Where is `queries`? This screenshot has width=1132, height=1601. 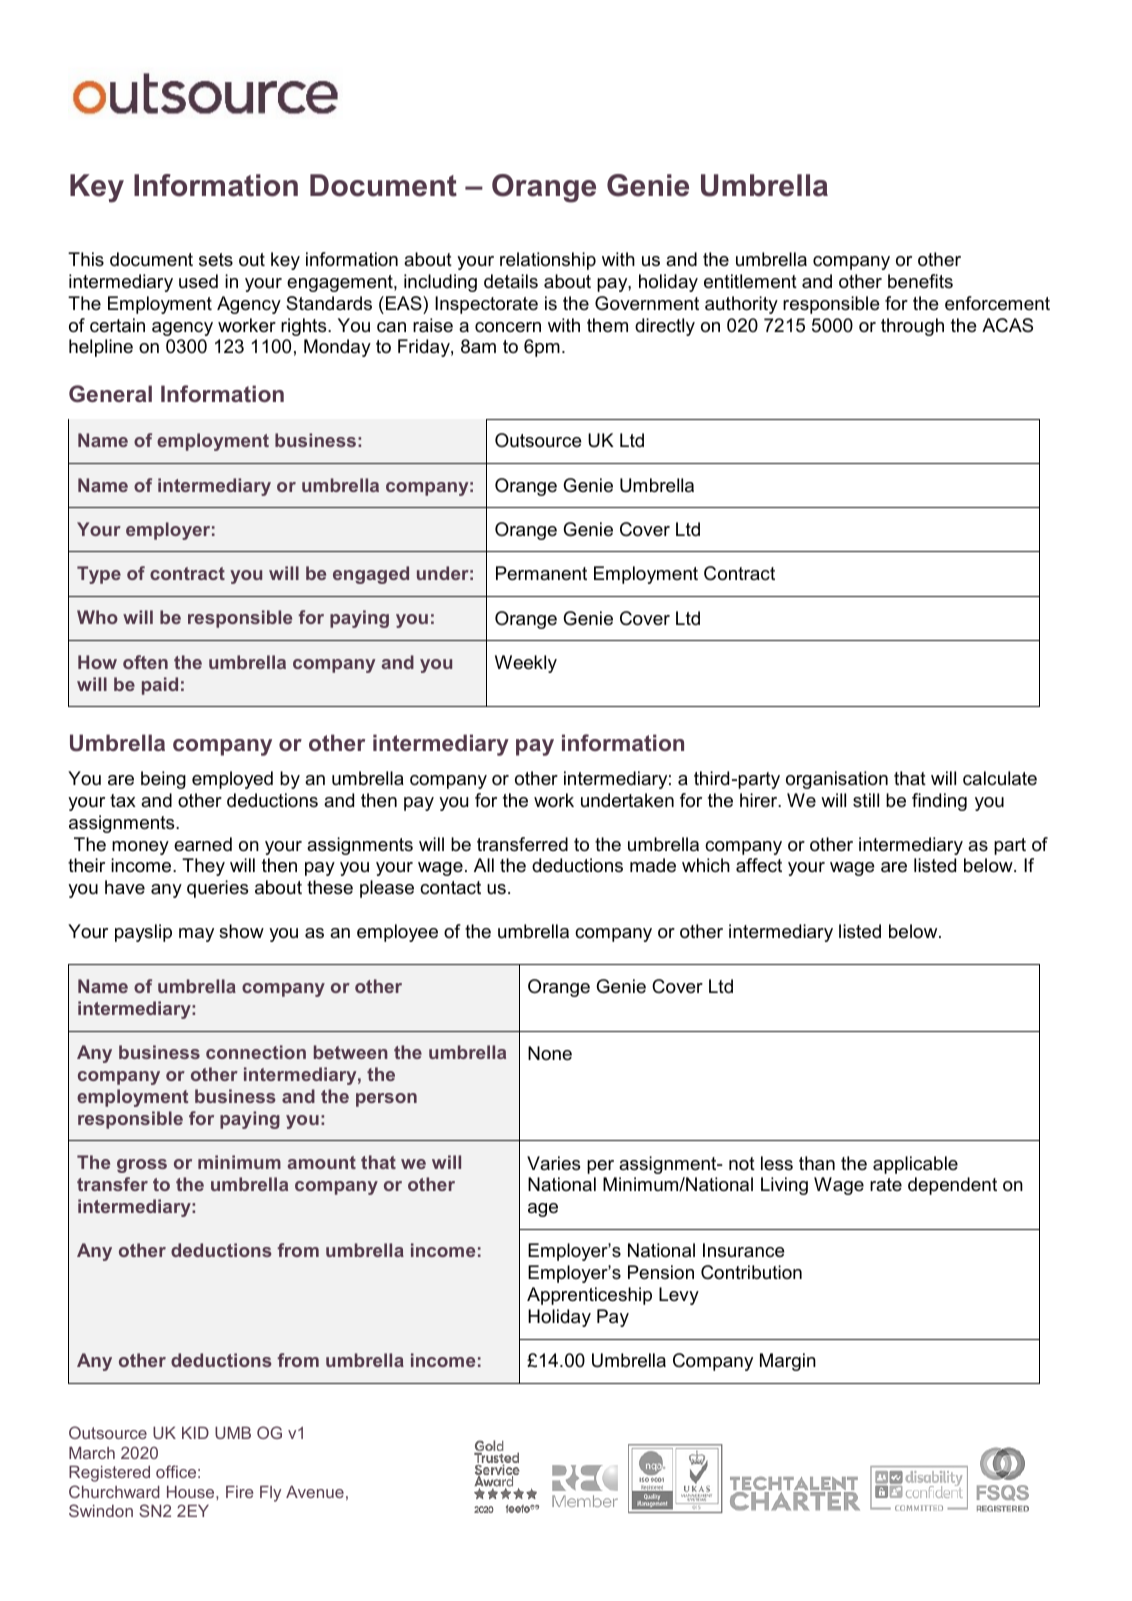 queries is located at coordinates (217, 889).
